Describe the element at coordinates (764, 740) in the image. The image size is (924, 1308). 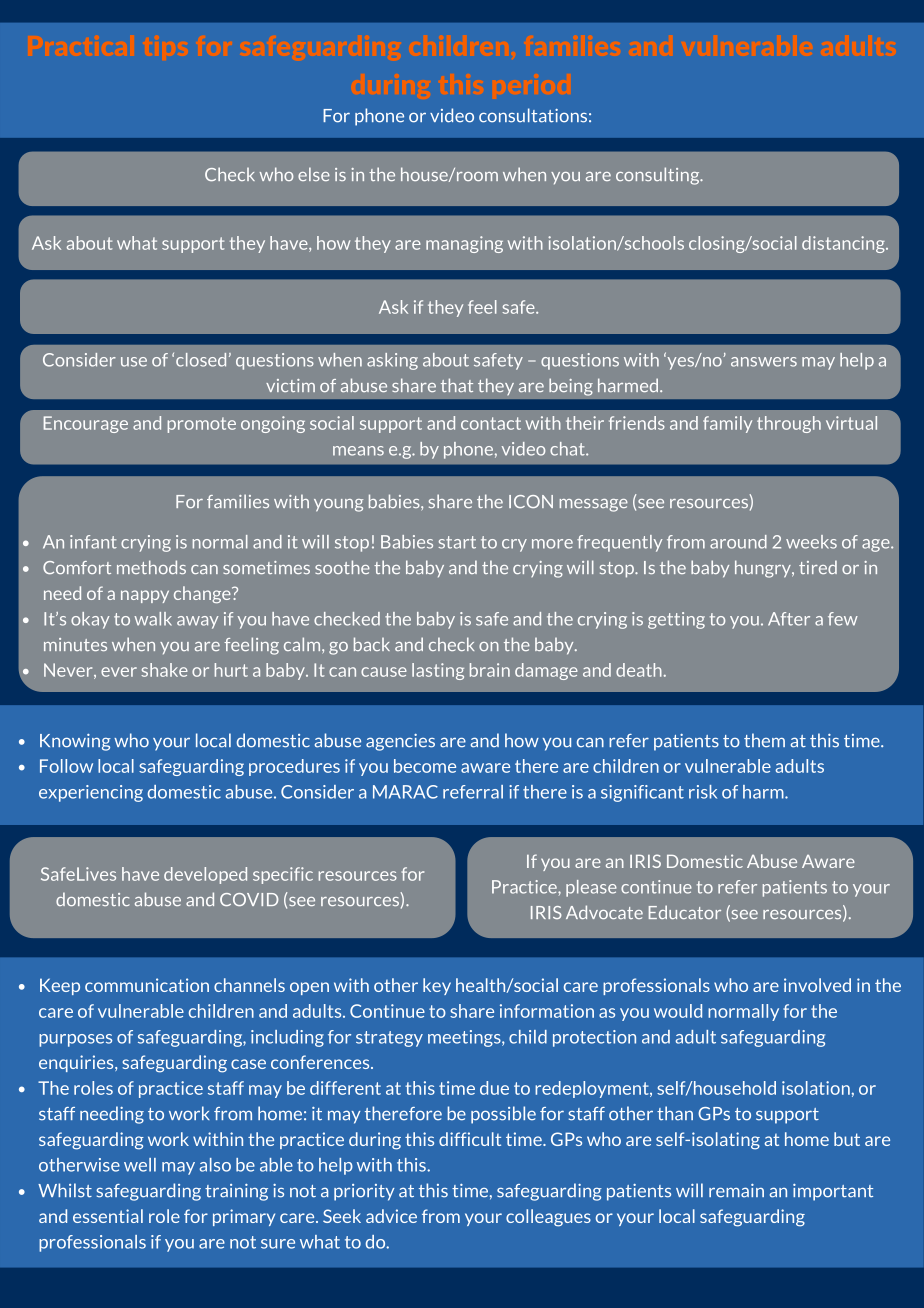
I see `them` at that location.
